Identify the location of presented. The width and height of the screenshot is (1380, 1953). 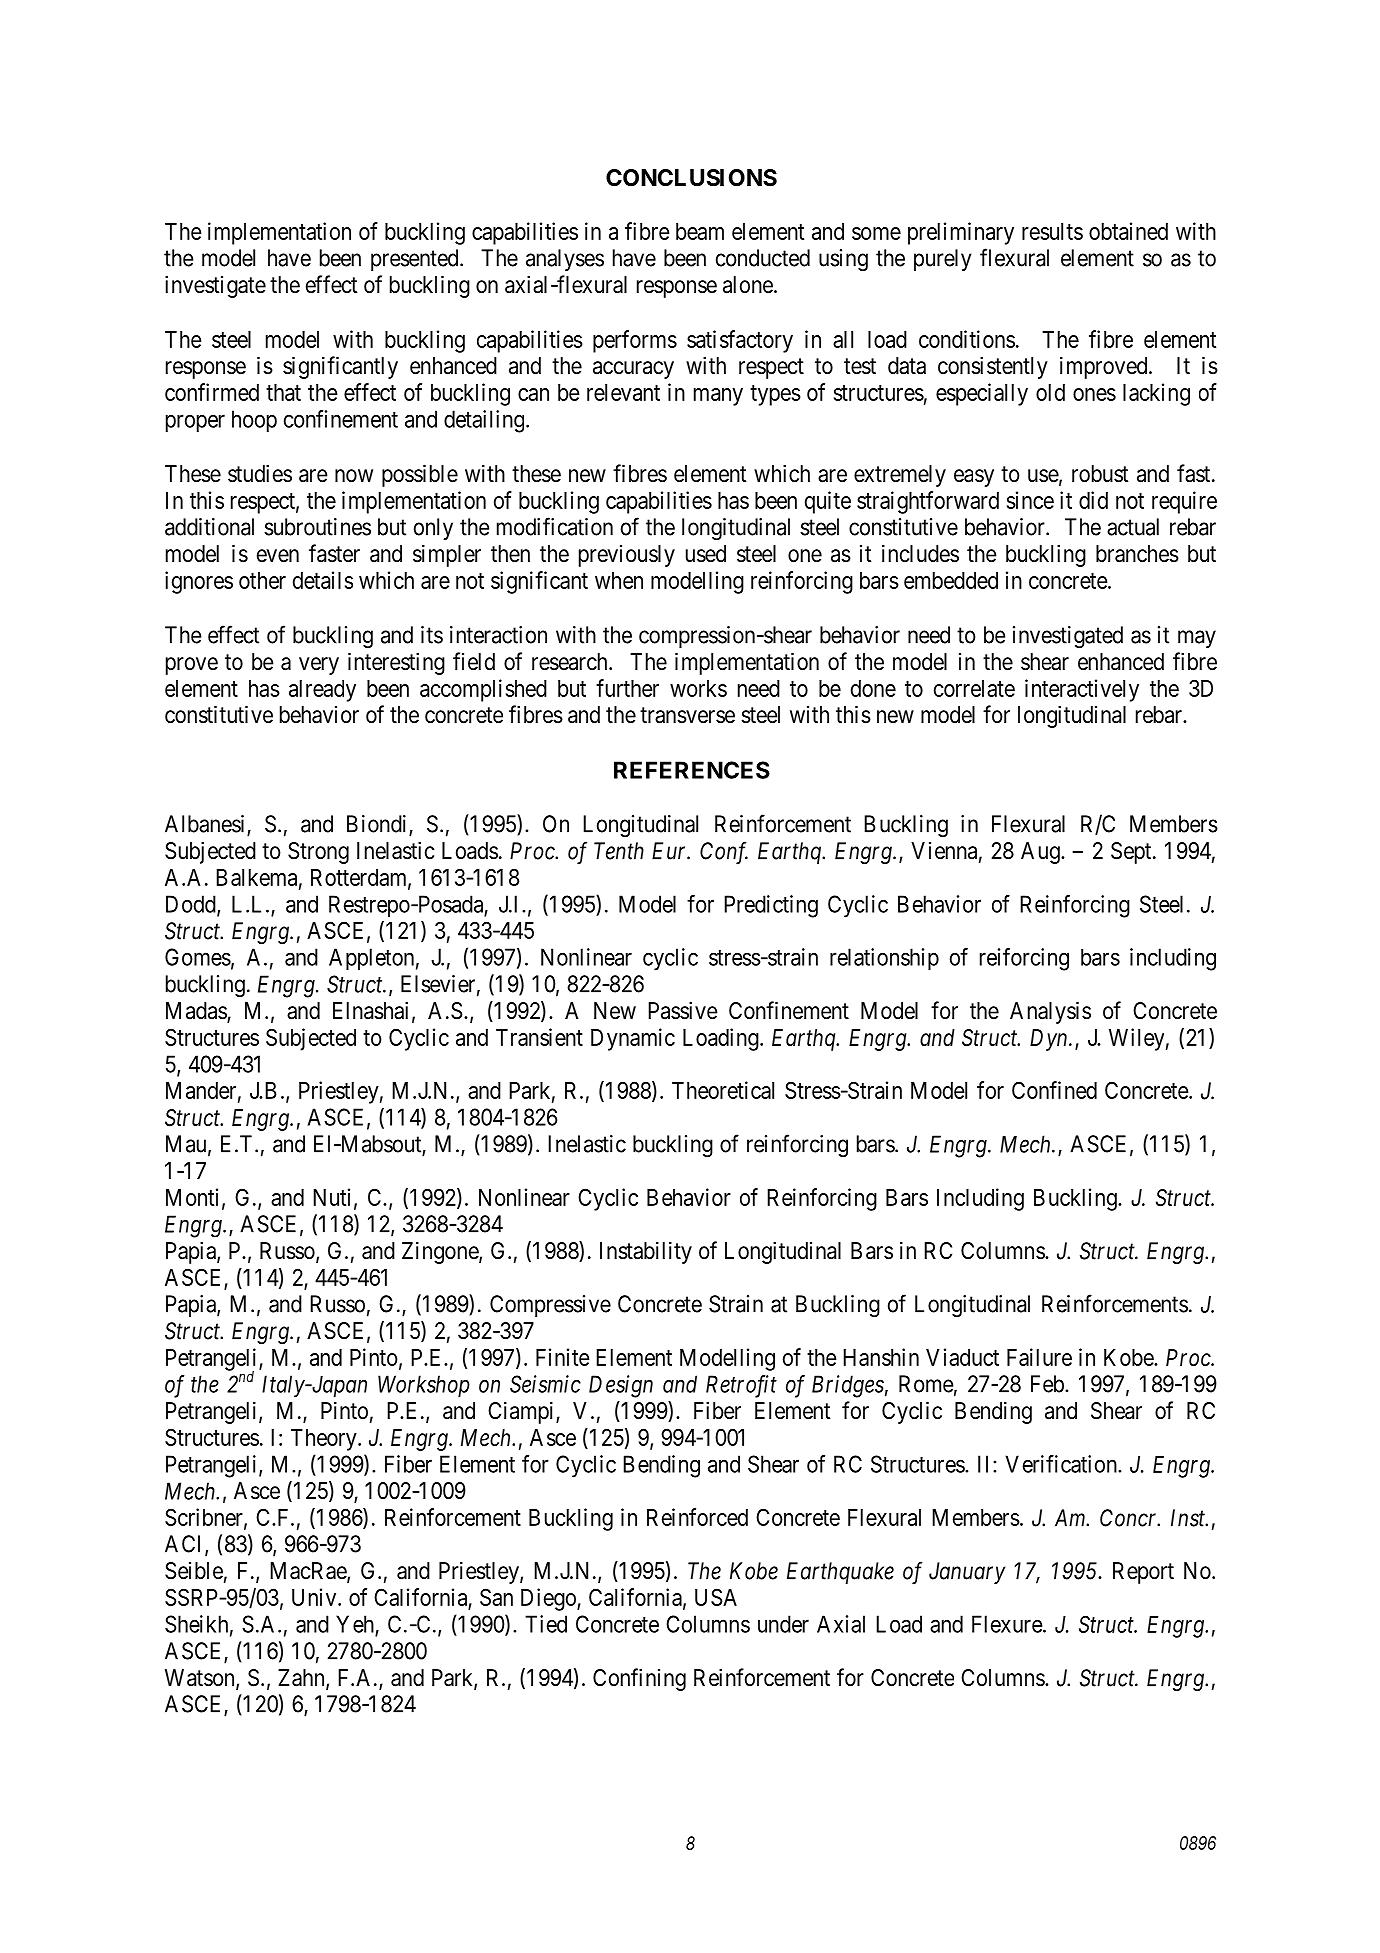
(416, 260).
